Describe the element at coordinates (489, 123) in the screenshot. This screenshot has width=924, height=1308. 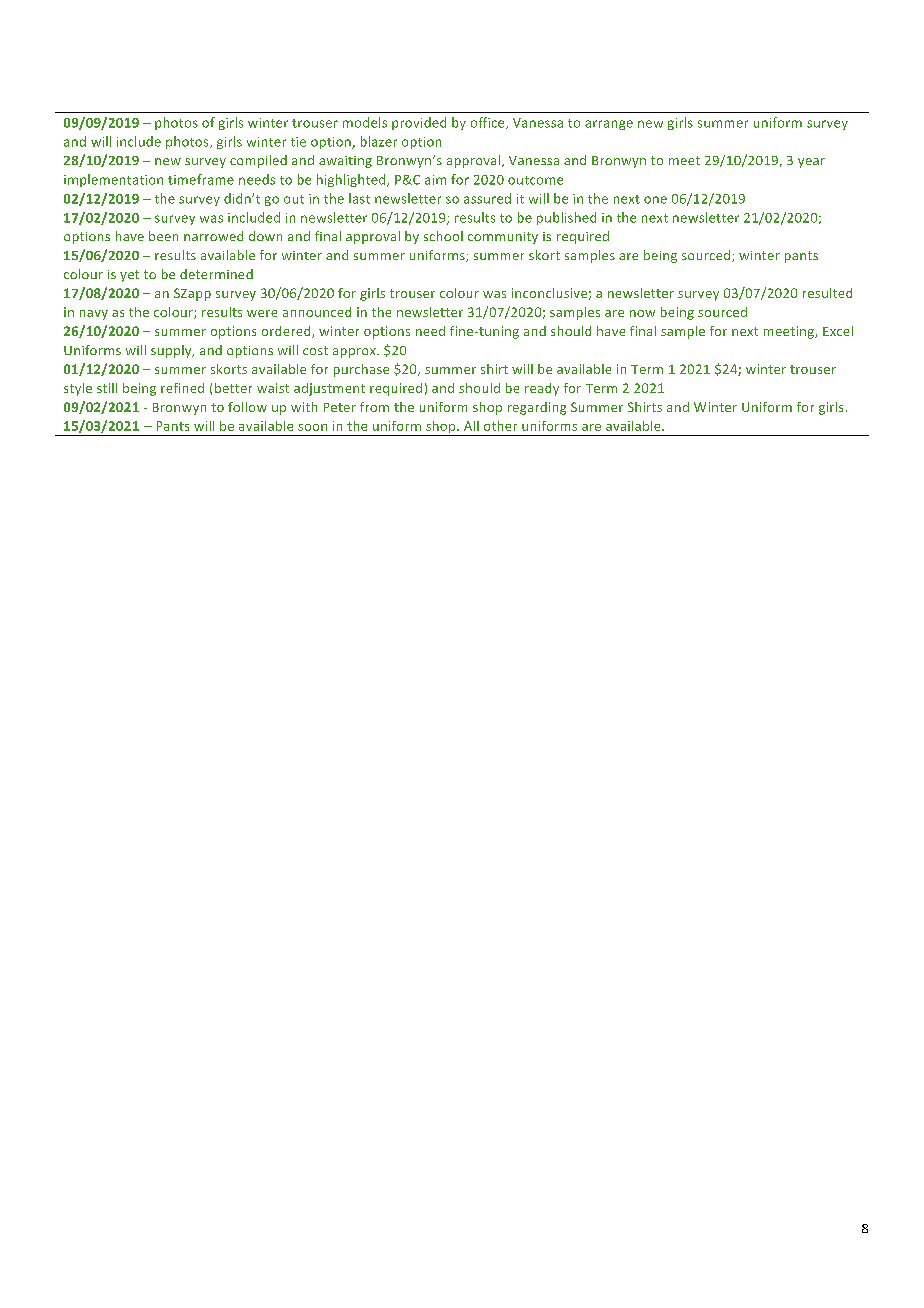
I see `office` at that location.
